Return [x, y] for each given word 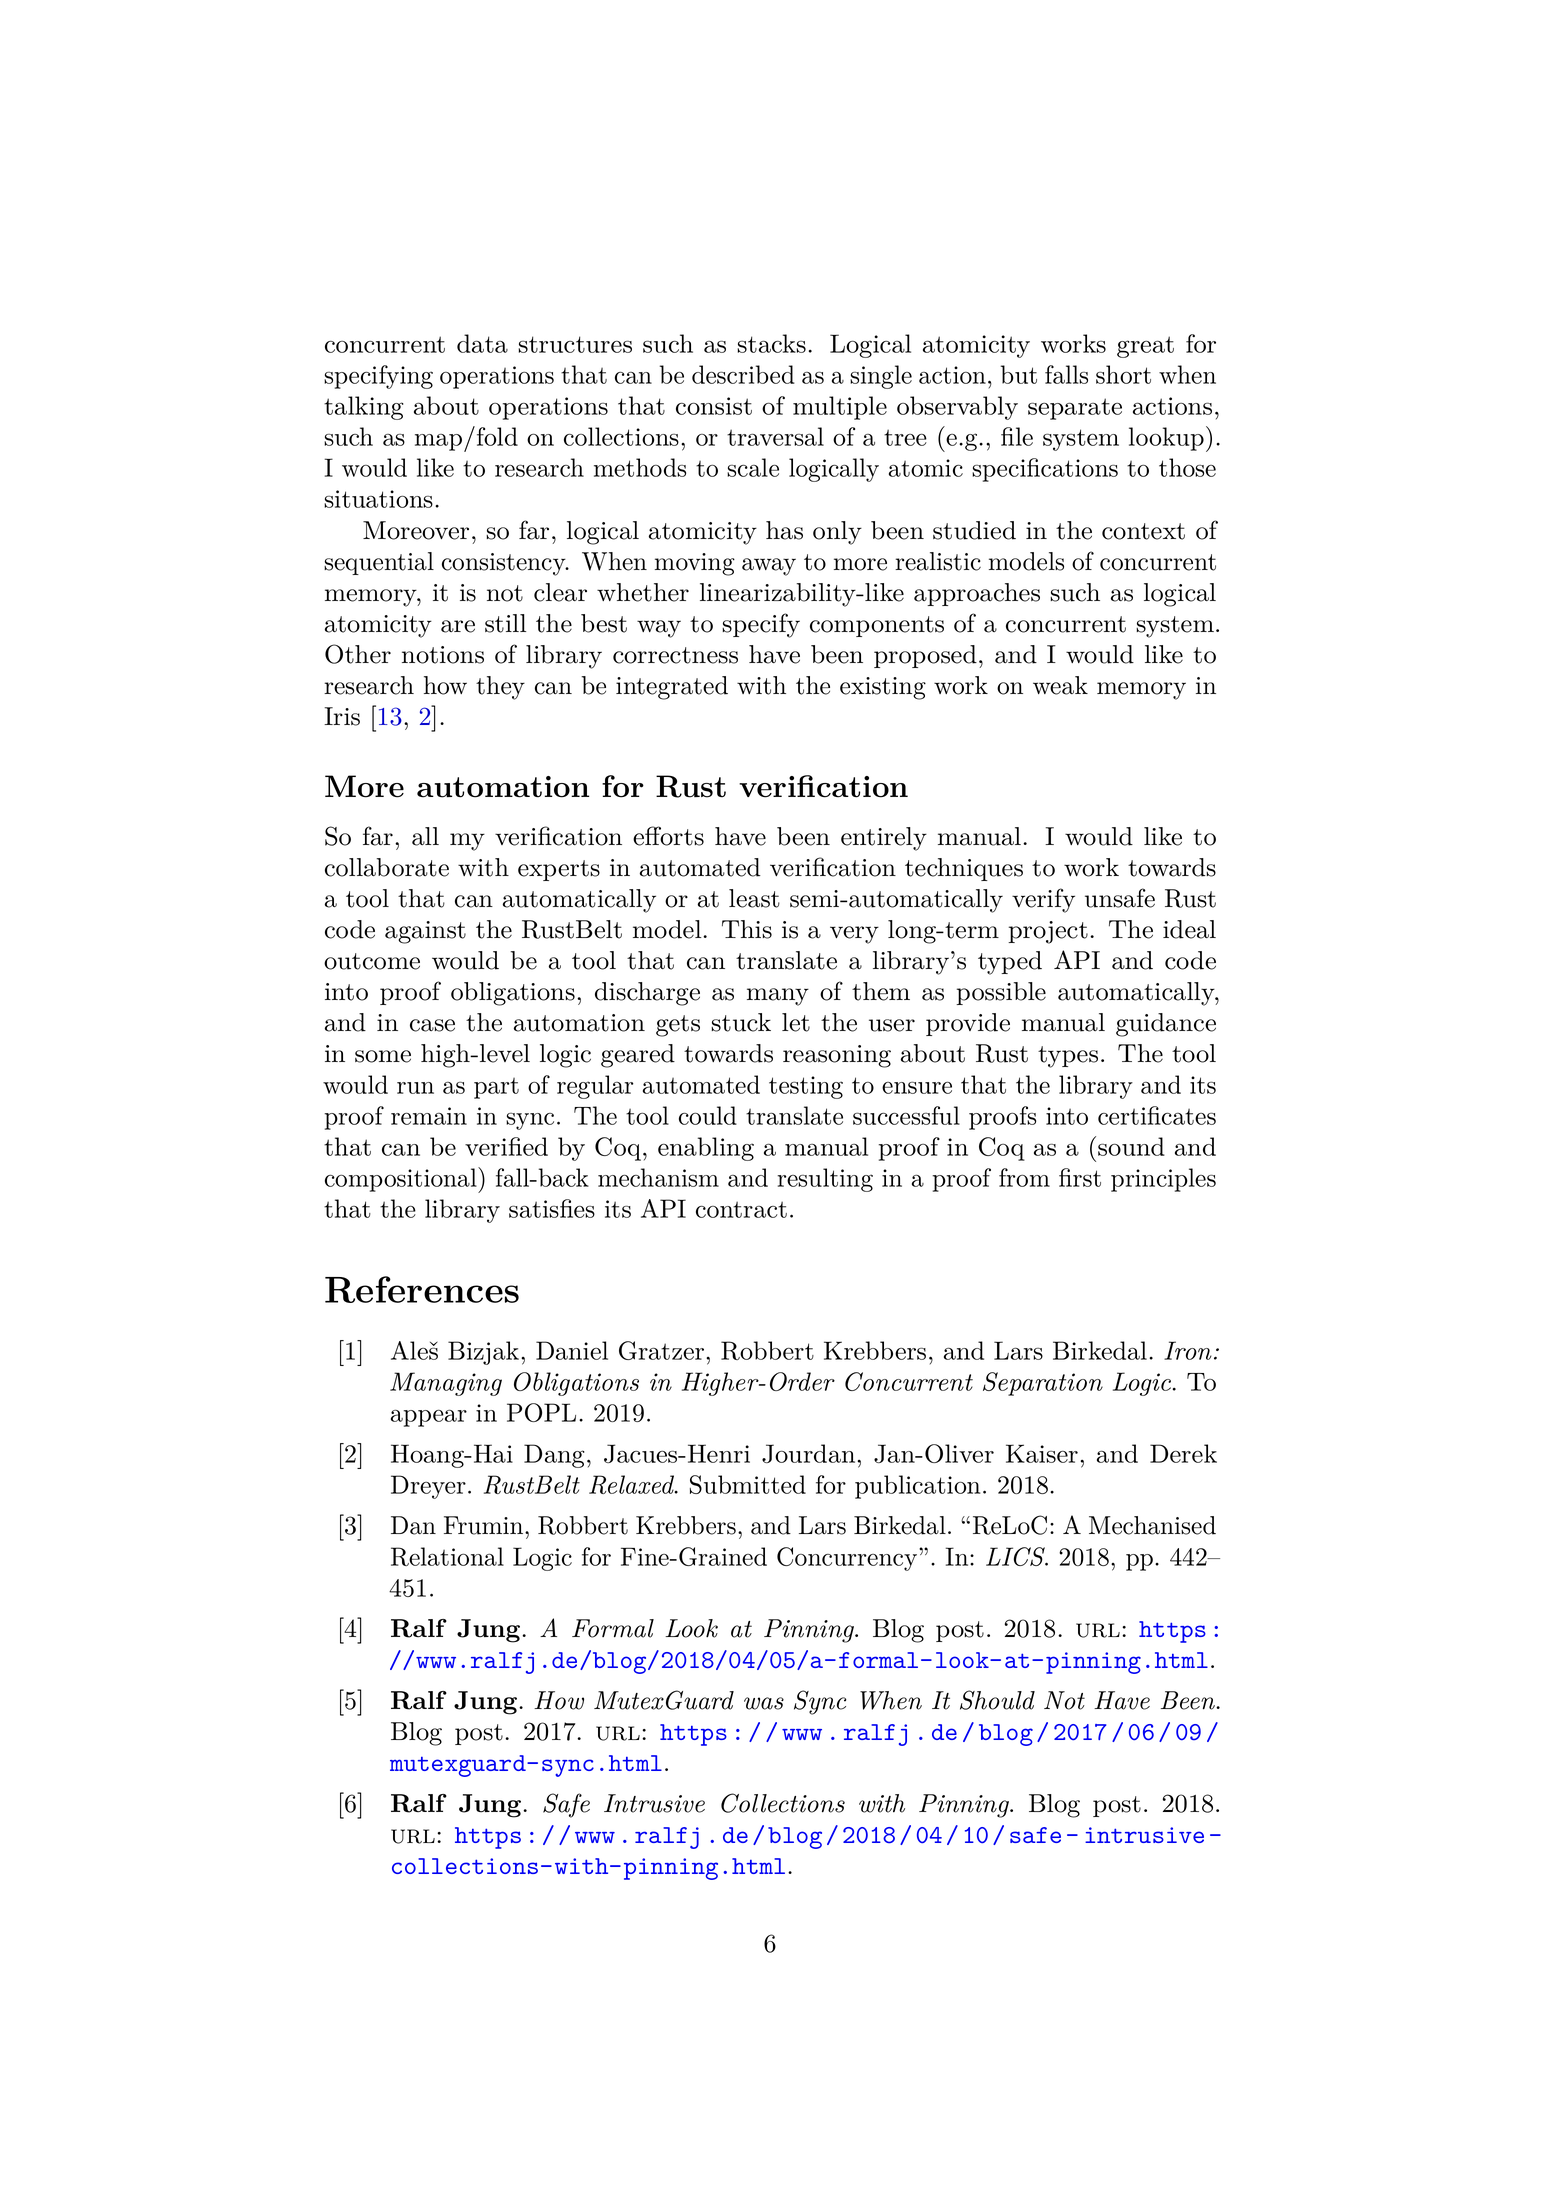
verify [1043, 900]
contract [741, 1209]
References [422, 1289]
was [764, 1703]
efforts [668, 836]
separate [1075, 409]
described [743, 374]
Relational [447, 1556]
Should [997, 1700]
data [482, 343]
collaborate [387, 867]
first [1080, 1177]
